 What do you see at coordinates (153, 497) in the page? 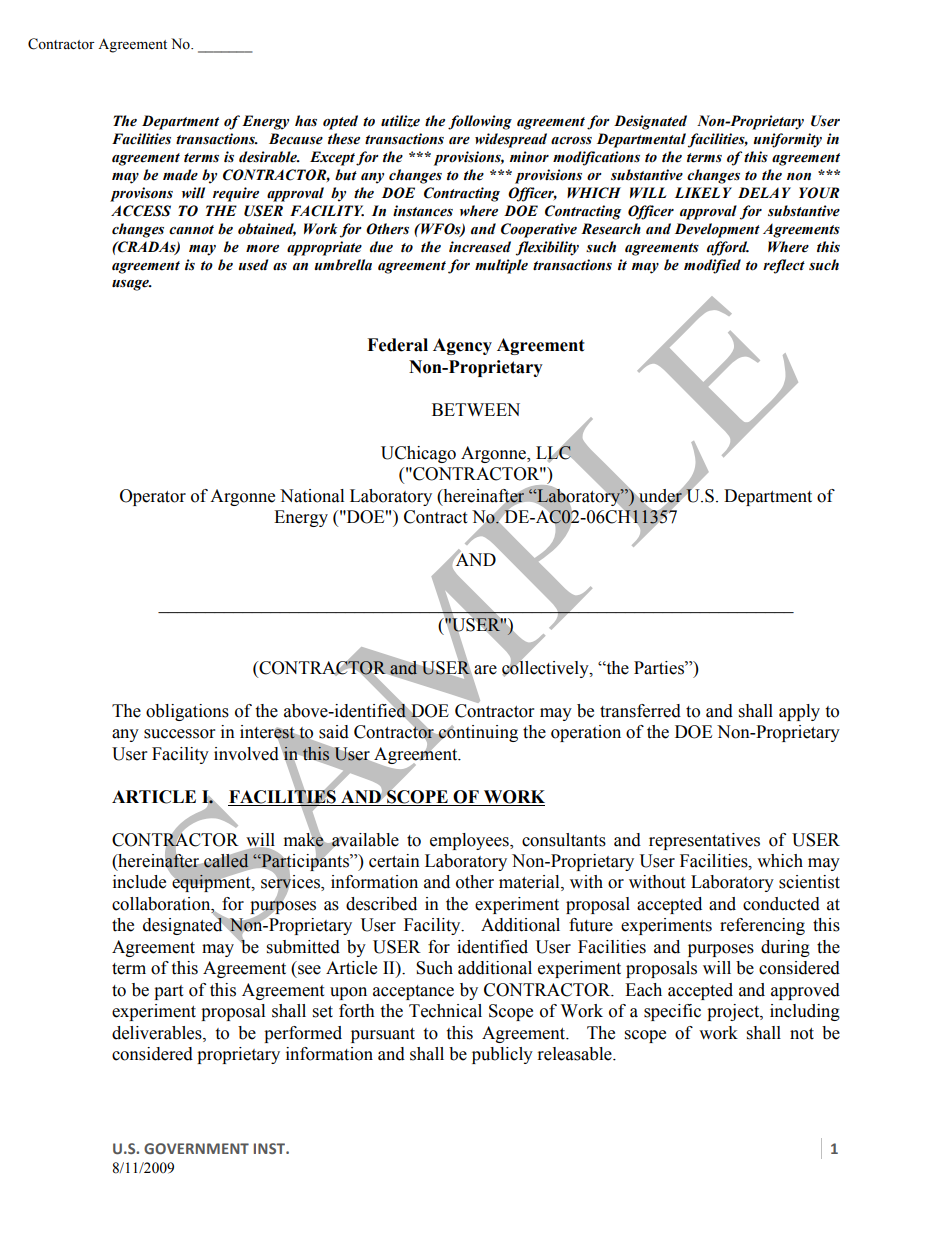
I see `Operator` at bounding box center [153, 497].
